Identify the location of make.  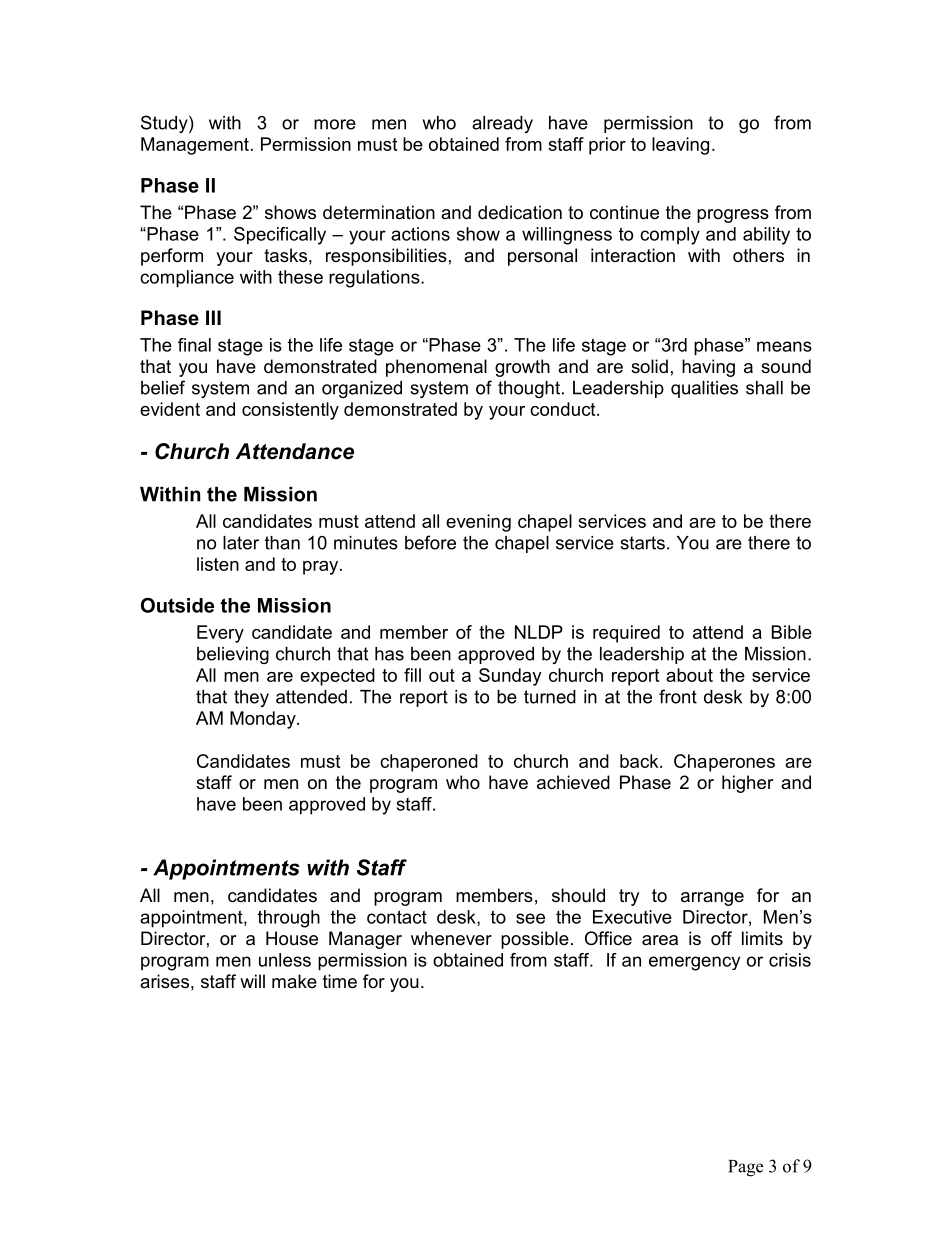
(294, 981).
